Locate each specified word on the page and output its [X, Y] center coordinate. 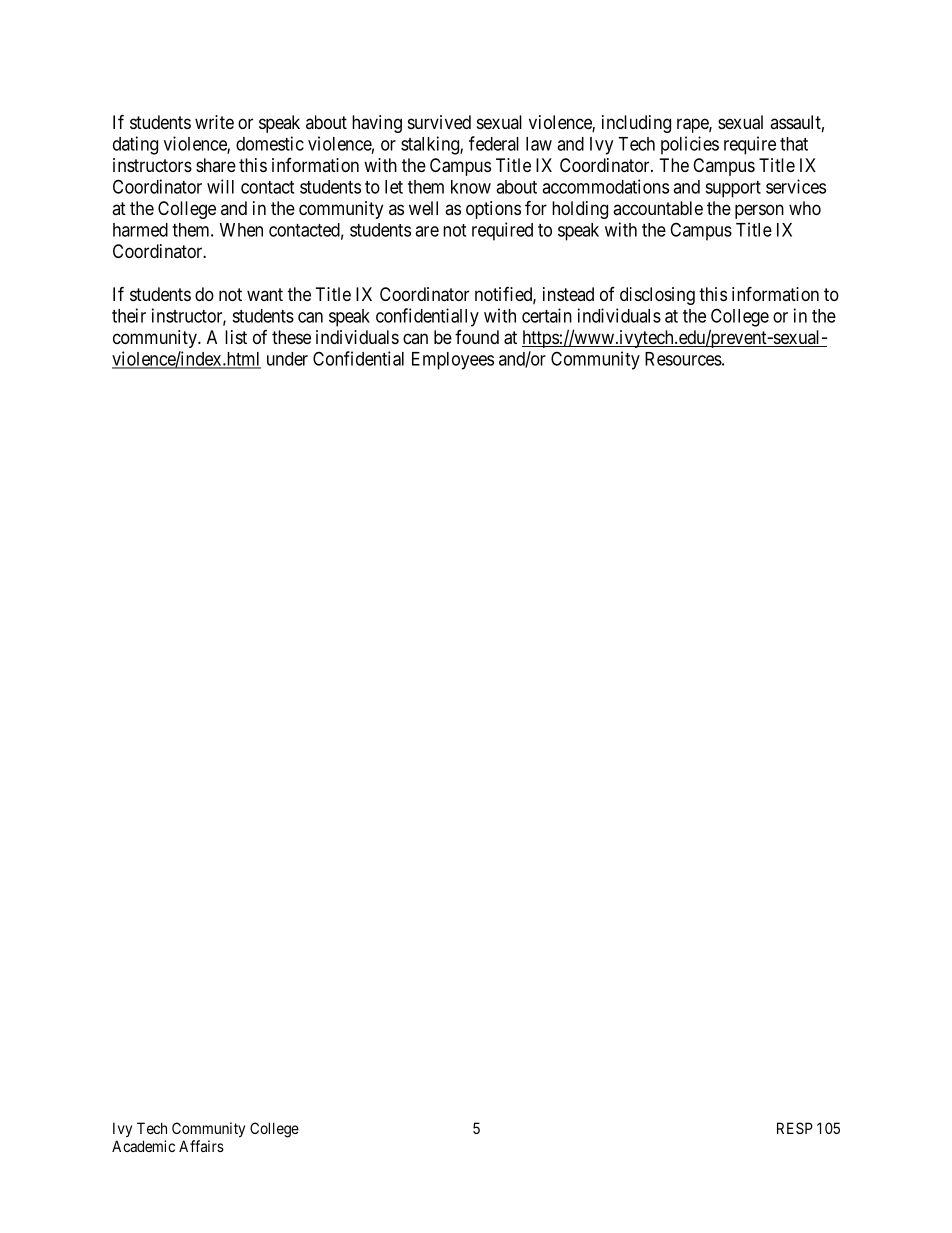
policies [690, 145]
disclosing [657, 296]
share [216, 165]
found [477, 337]
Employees [453, 361]
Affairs [201, 1146]
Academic [143, 1146]
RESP [795, 1128]
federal [494, 143]
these [291, 337]
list [236, 337]
